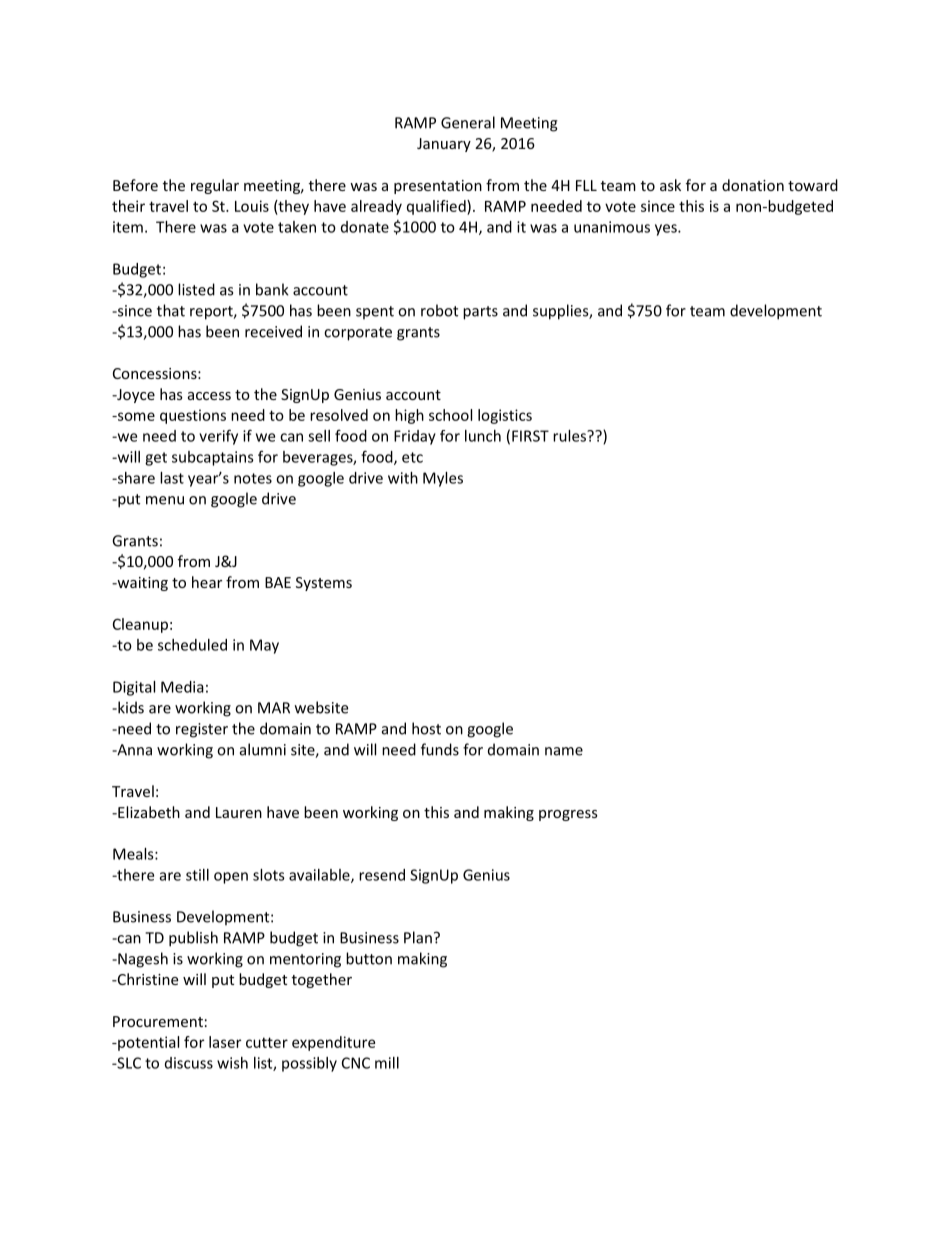  What do you see at coordinates (387, 1063) in the screenshot?
I see `mill` at bounding box center [387, 1063].
